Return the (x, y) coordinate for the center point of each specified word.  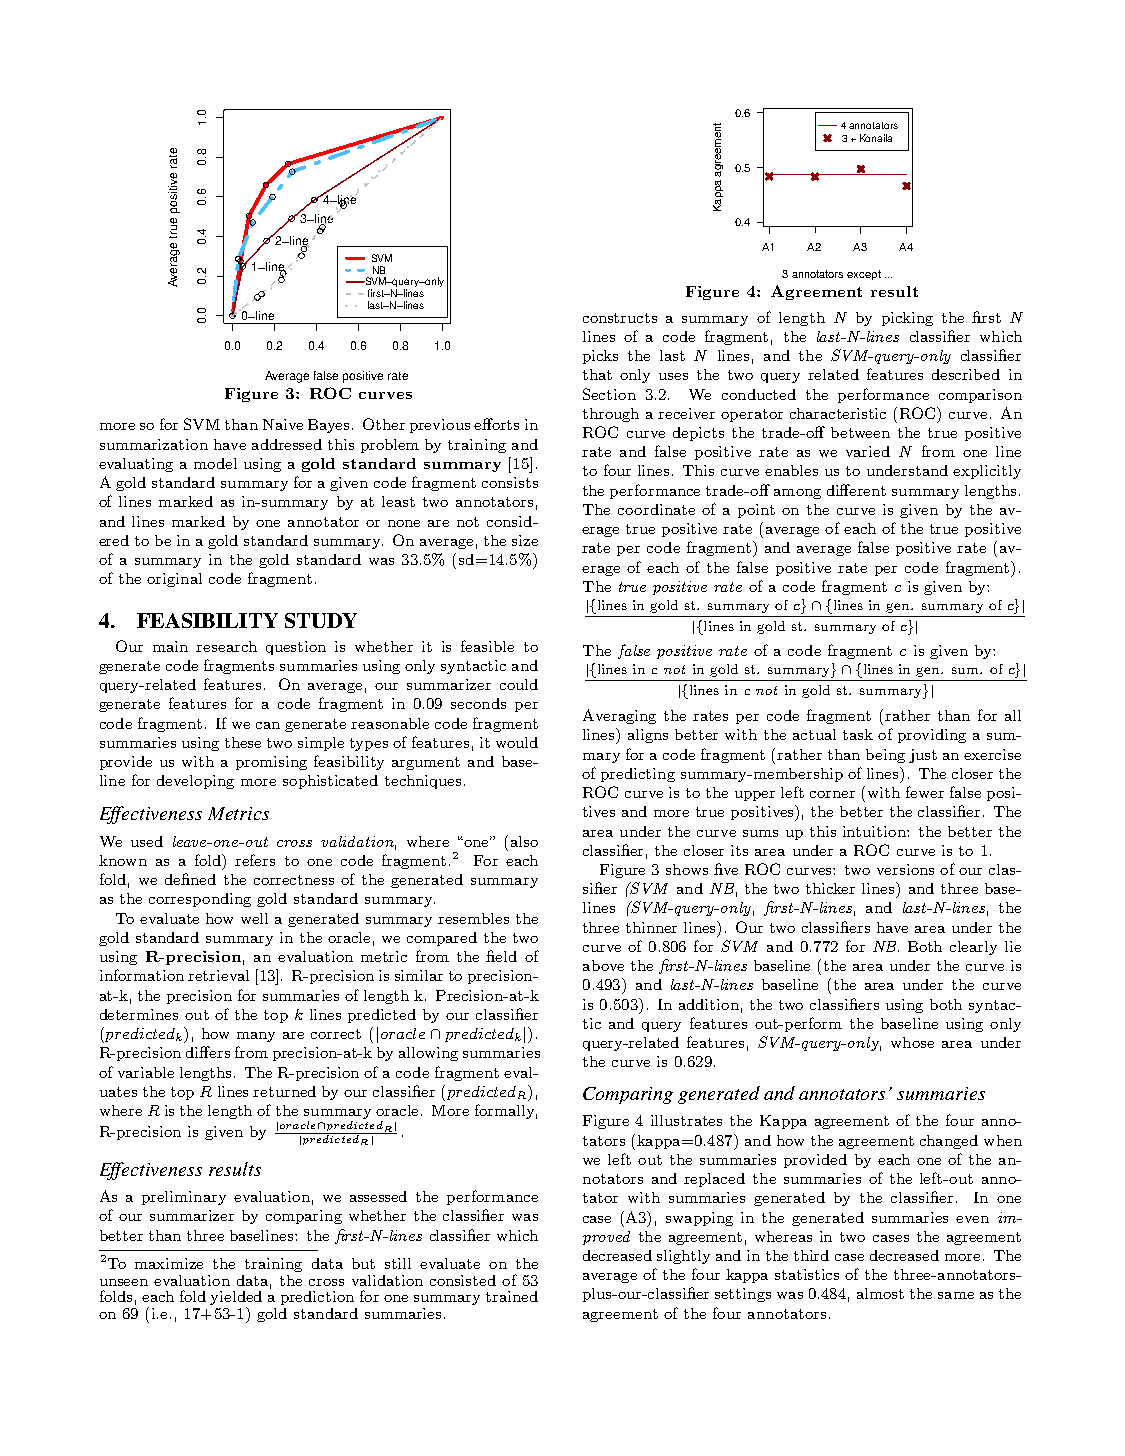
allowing (428, 1054)
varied (868, 451)
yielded (236, 1299)
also (524, 841)
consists (510, 482)
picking (907, 319)
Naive (283, 424)
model (215, 463)
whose (912, 1042)
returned (284, 1091)
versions (905, 869)
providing (932, 736)
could (519, 684)
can (268, 725)
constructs (620, 318)
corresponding (200, 900)
